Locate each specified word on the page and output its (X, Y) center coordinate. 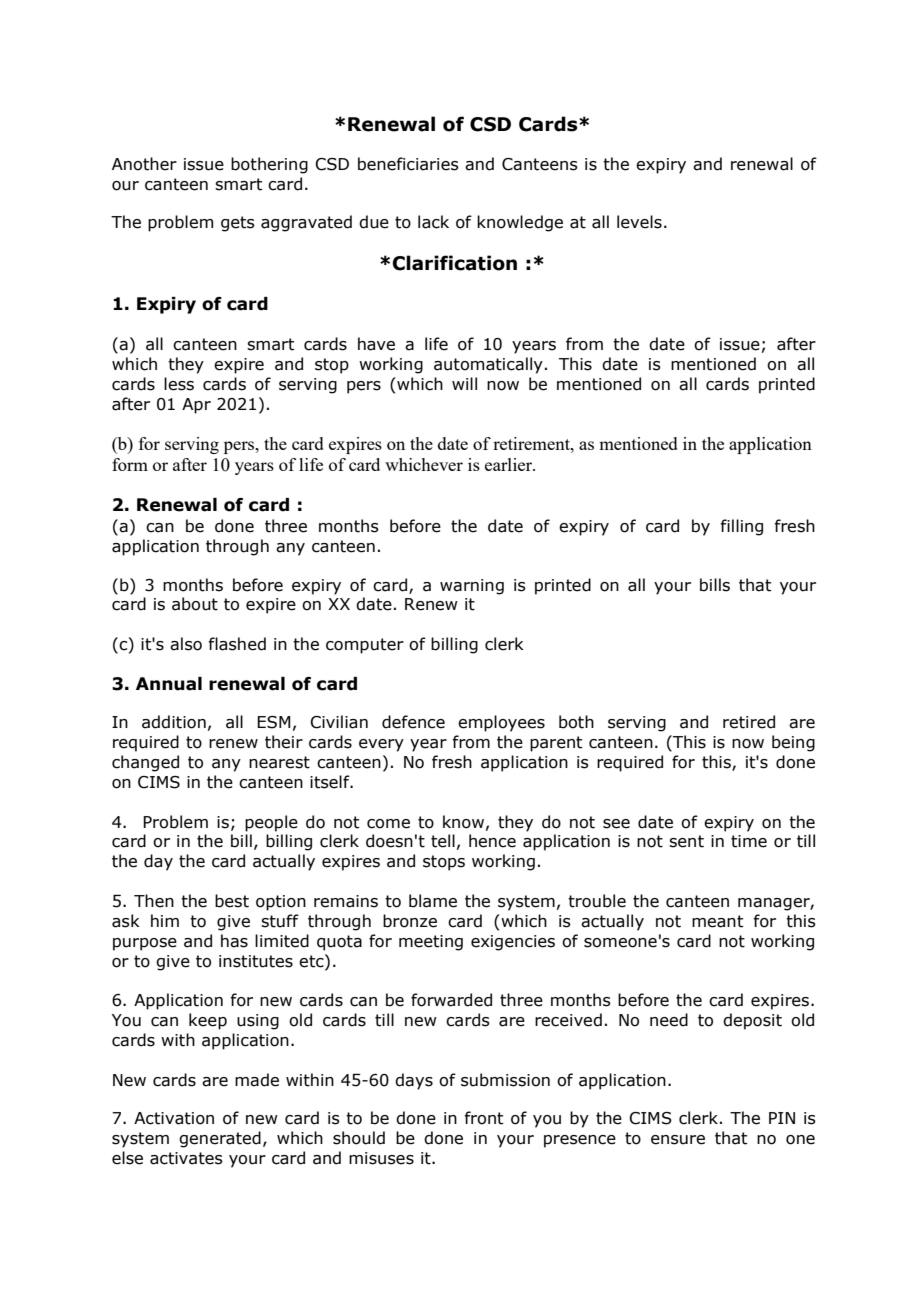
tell (443, 841)
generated (220, 1139)
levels (639, 222)
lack (433, 222)
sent (686, 841)
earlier (510, 464)
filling (741, 527)
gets (238, 224)
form (130, 464)
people (271, 823)
